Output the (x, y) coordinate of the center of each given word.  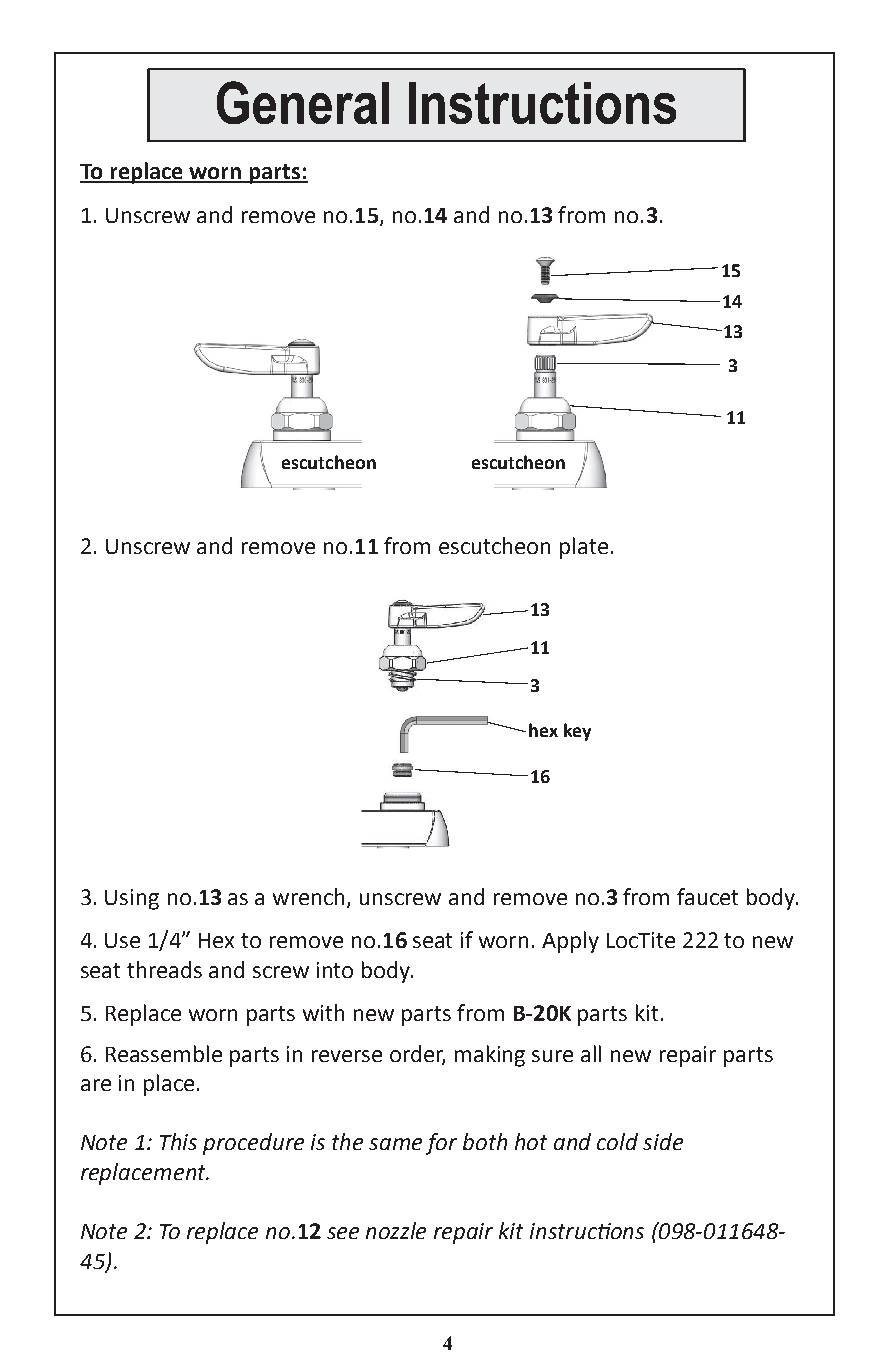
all (591, 1053)
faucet (707, 896)
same (395, 1144)
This (178, 1141)
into (335, 970)
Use (122, 940)
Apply (570, 942)
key (577, 732)
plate (584, 548)
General (303, 102)
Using (132, 899)
